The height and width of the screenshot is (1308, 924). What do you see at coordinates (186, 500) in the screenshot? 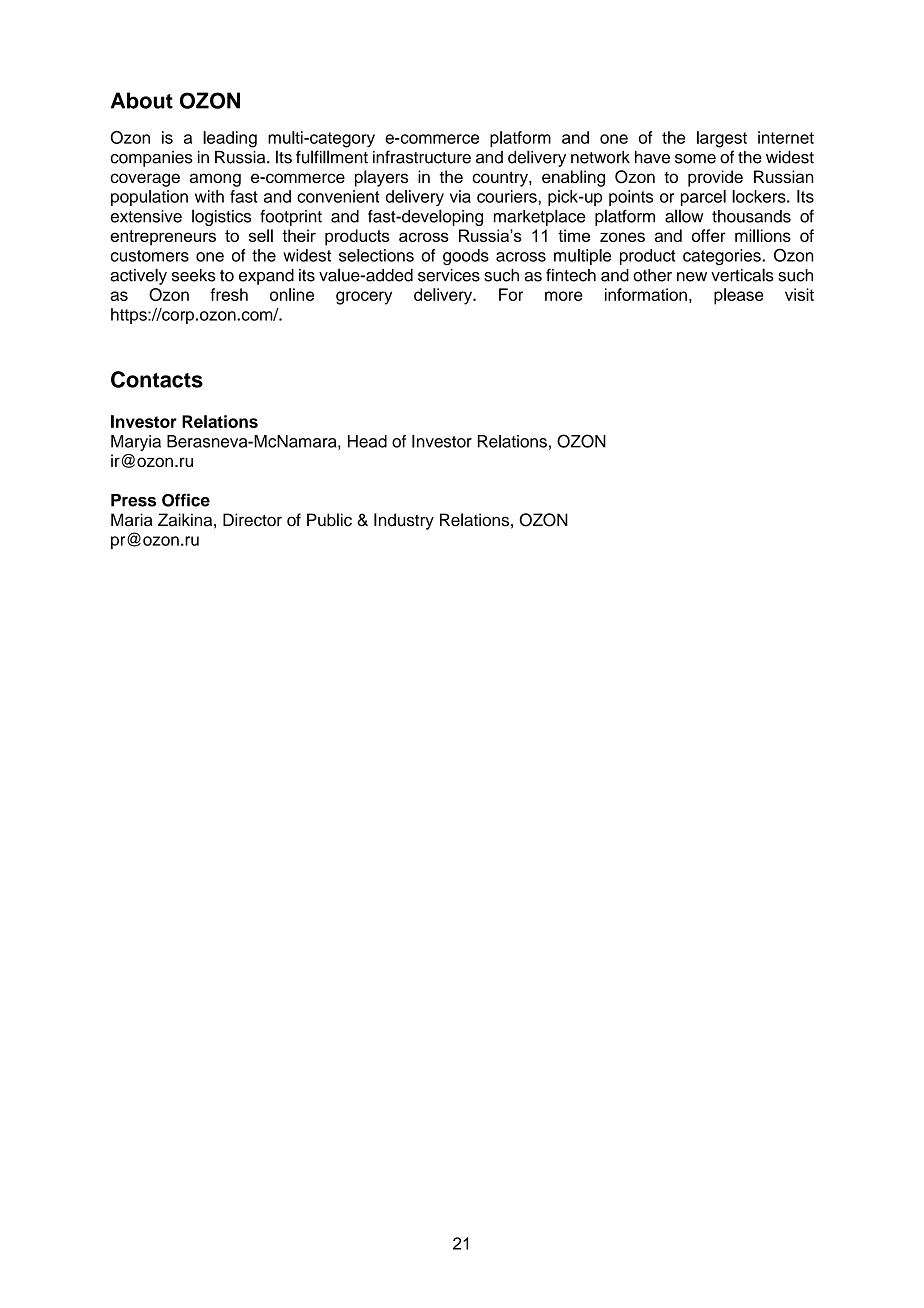
I see `Office` at bounding box center [186, 500].
